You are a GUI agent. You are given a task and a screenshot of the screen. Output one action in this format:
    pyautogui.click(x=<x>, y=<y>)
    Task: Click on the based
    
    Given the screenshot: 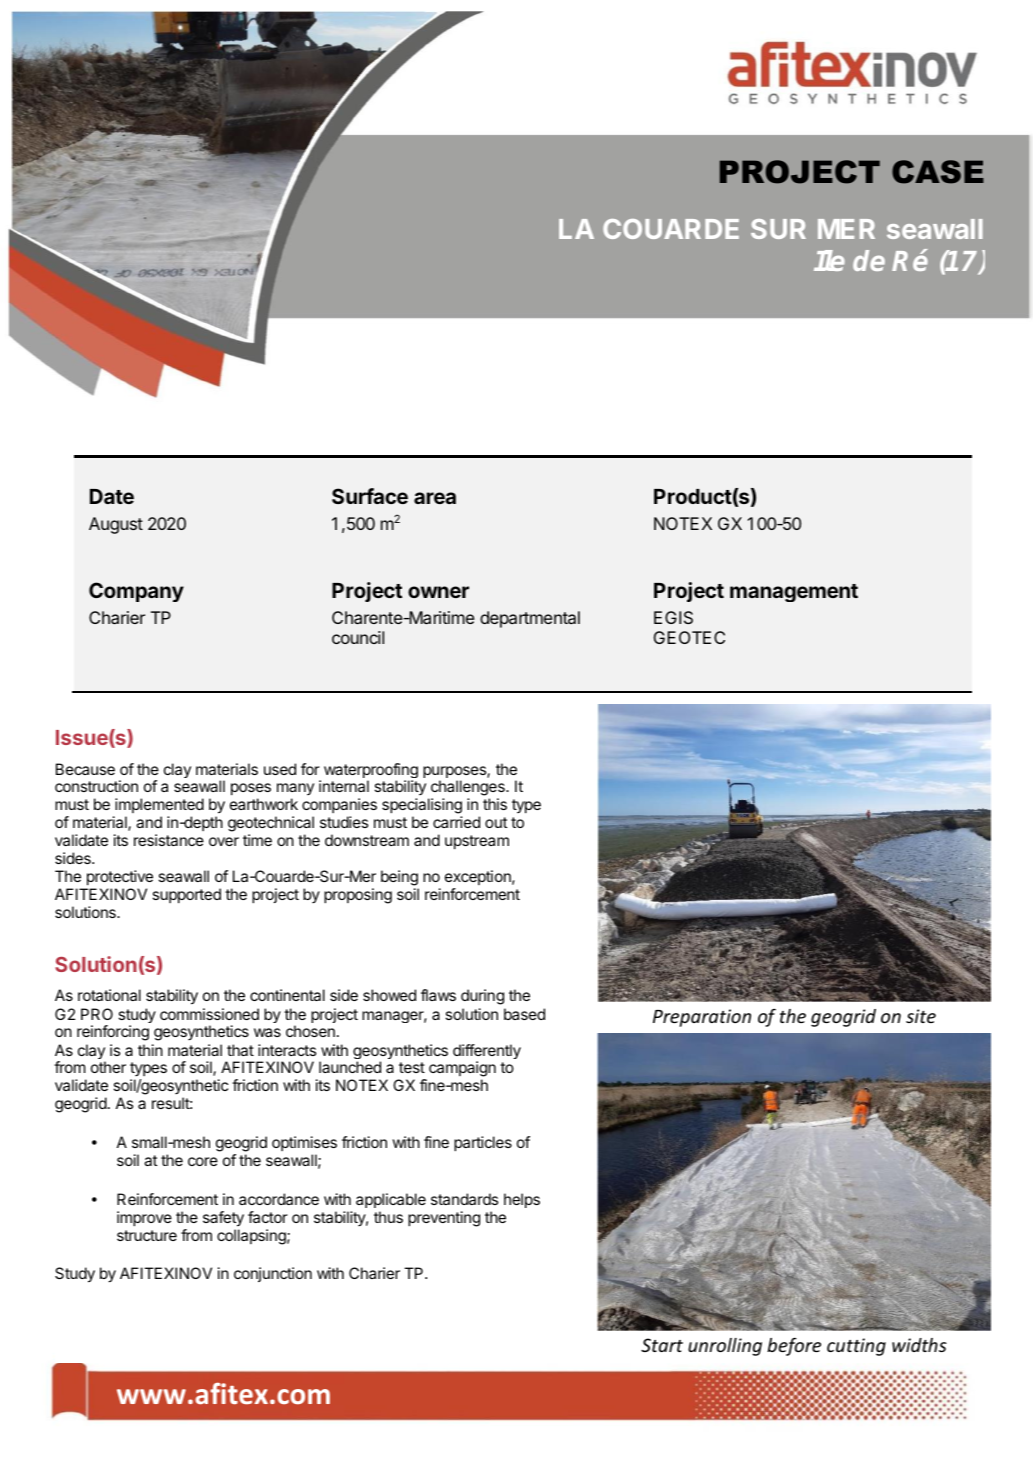 What is the action you would take?
    pyautogui.click(x=524, y=1014)
